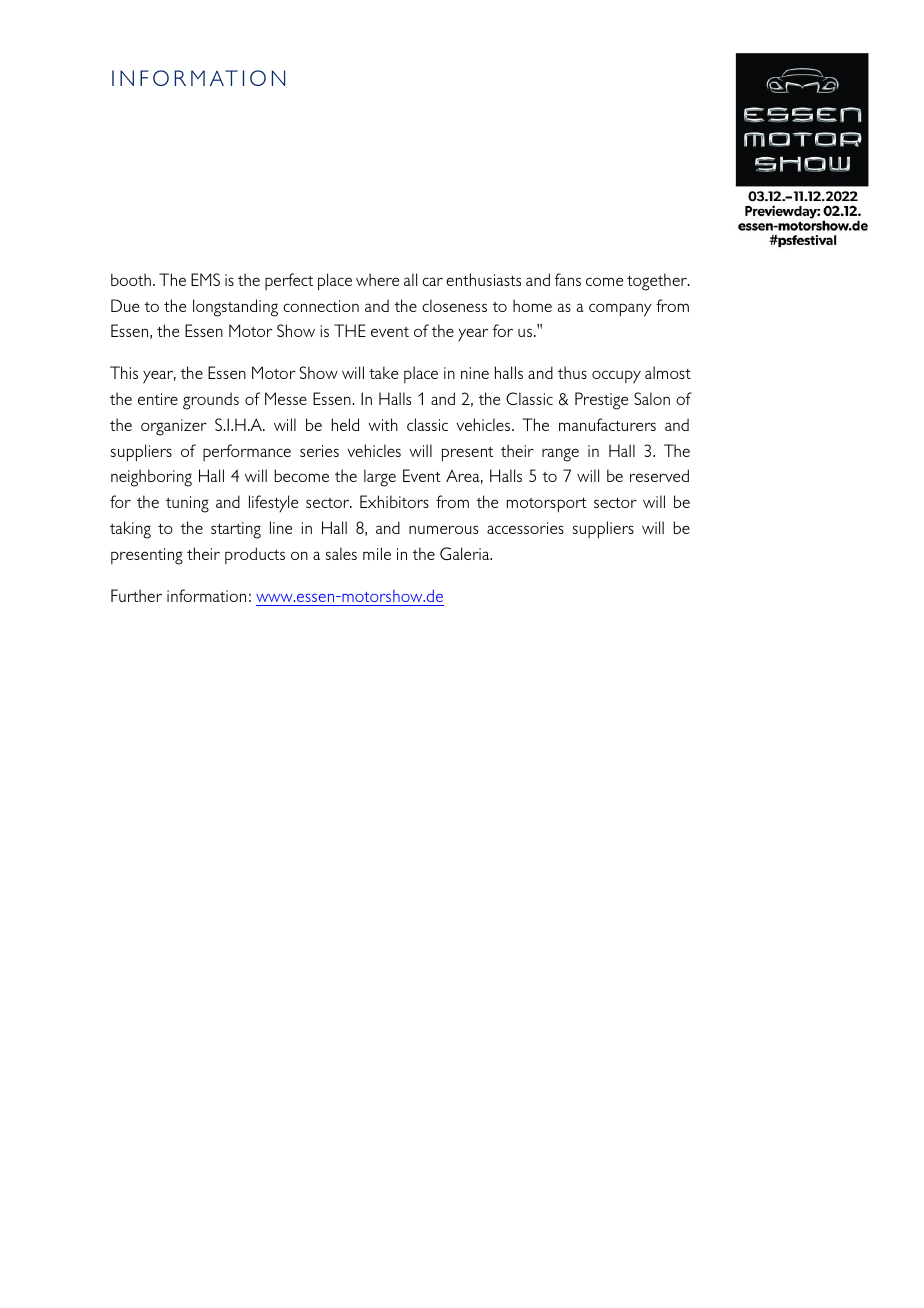  What do you see at coordinates (206, 595) in the document?
I see `information` at bounding box center [206, 595].
